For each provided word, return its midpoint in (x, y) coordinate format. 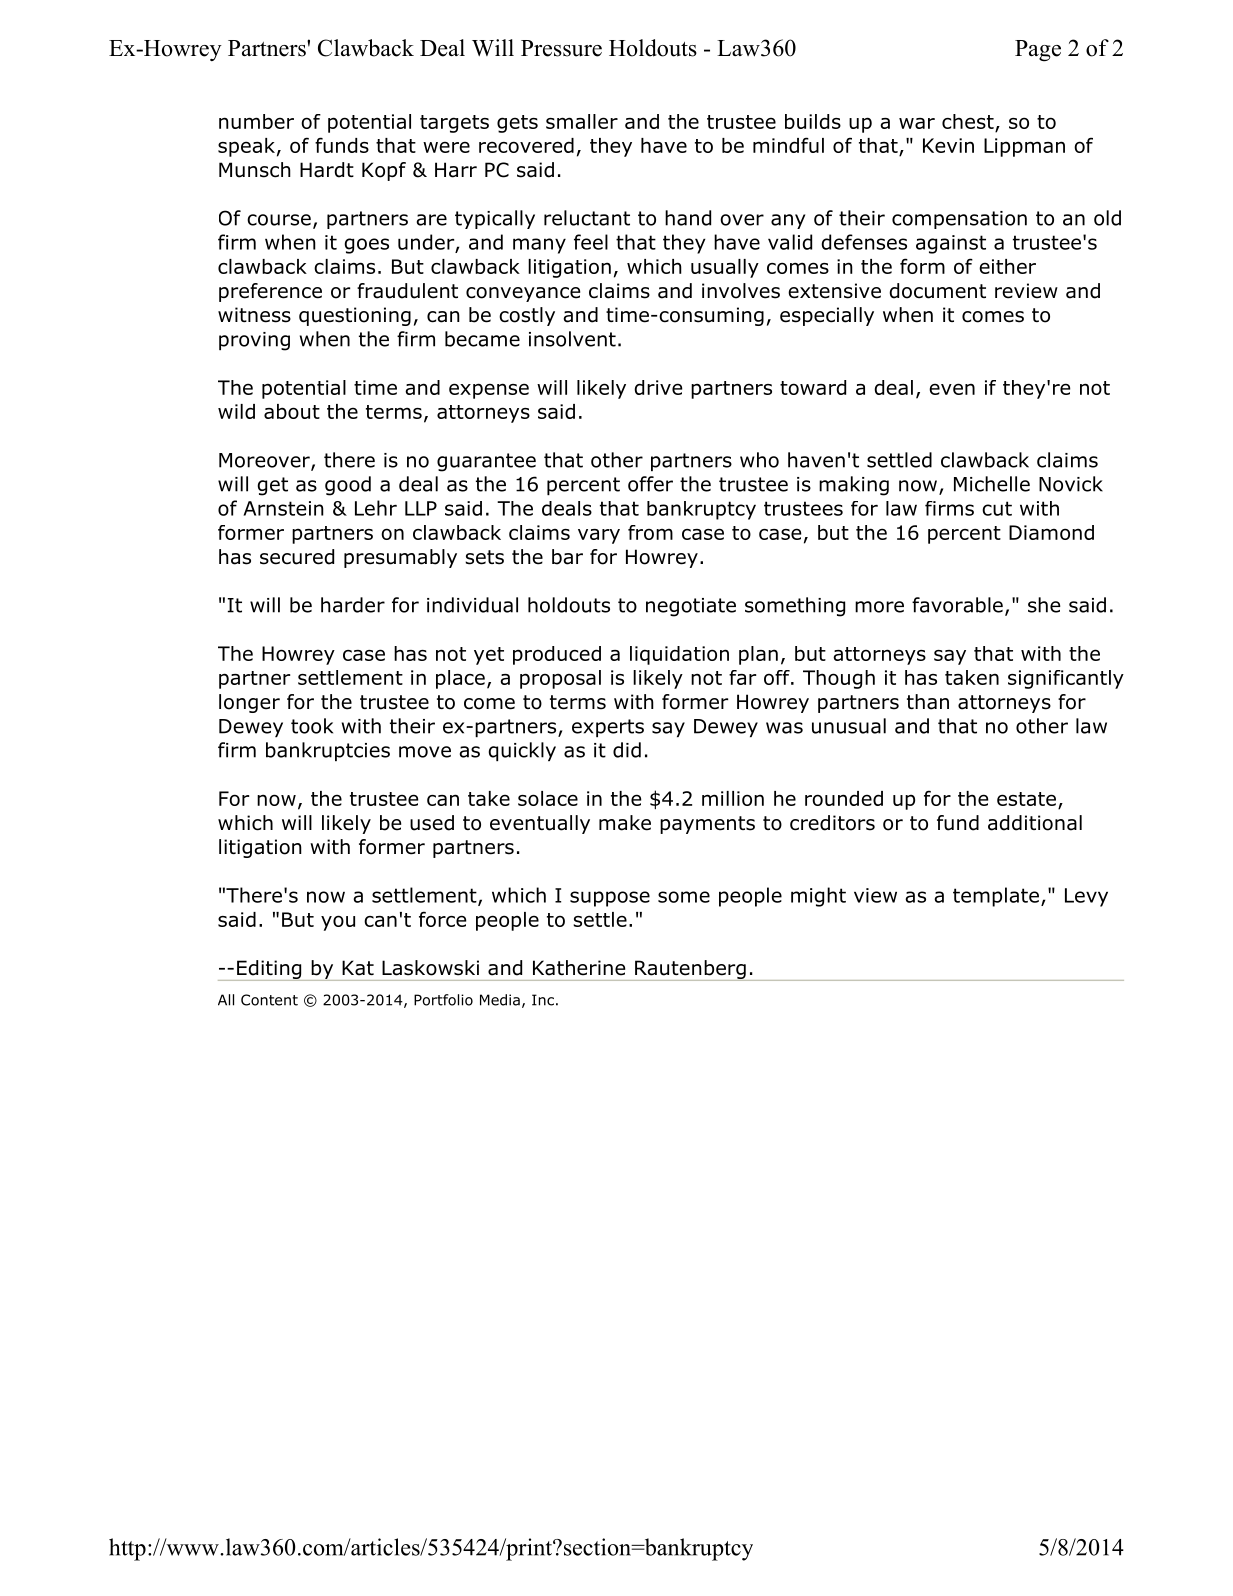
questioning (355, 316)
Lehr (376, 508)
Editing (269, 970)
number (256, 121)
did (627, 750)
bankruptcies (328, 751)
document (937, 291)
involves (741, 291)
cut (997, 508)
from (650, 532)
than (928, 702)
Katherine (579, 968)
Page (1038, 51)
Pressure (561, 48)
